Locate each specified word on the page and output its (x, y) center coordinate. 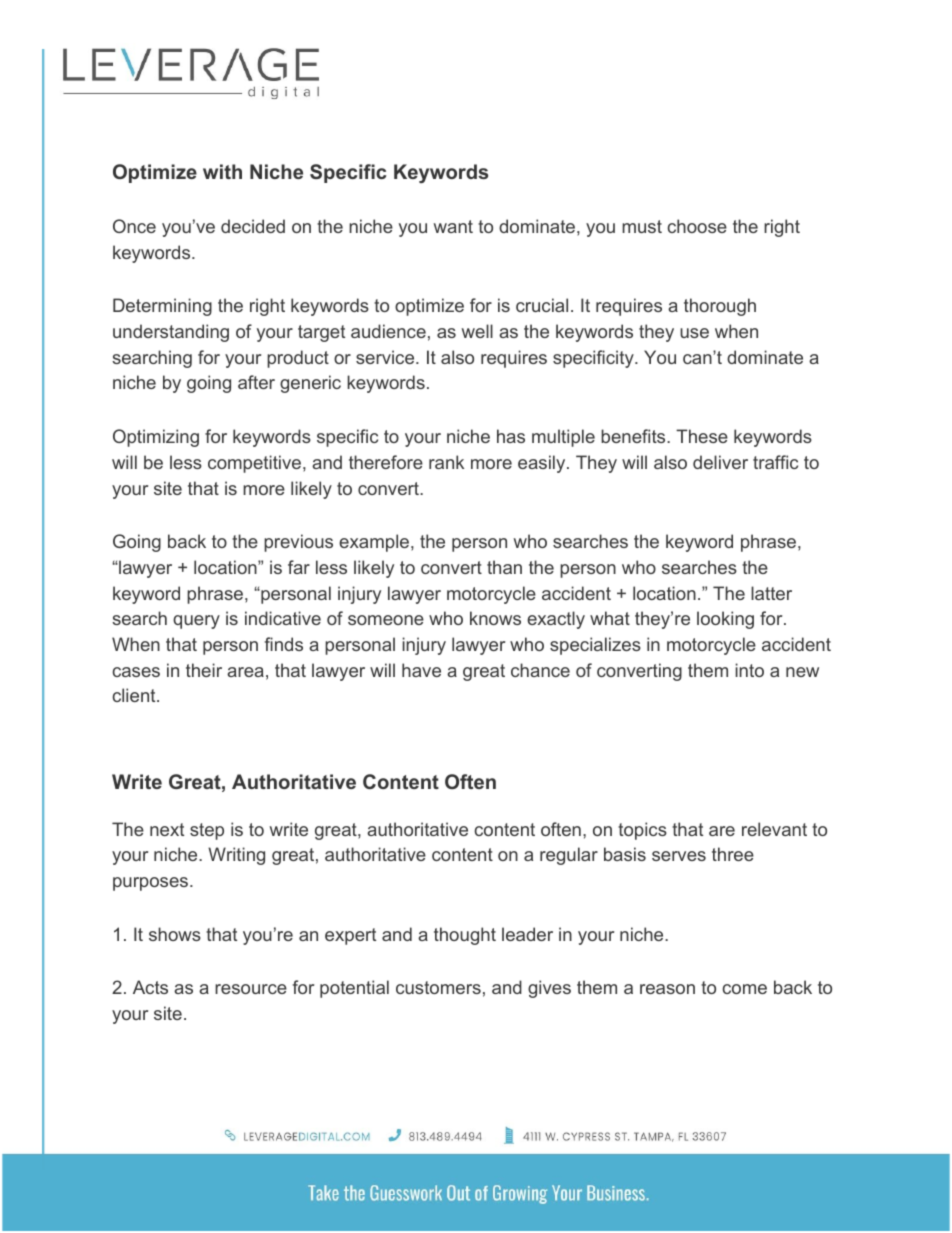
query (196, 622)
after (256, 382)
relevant (774, 829)
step (207, 831)
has (511, 436)
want (453, 226)
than (504, 567)
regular (569, 856)
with (222, 171)
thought (465, 936)
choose (697, 226)
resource (251, 989)
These (702, 436)
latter (771, 593)
